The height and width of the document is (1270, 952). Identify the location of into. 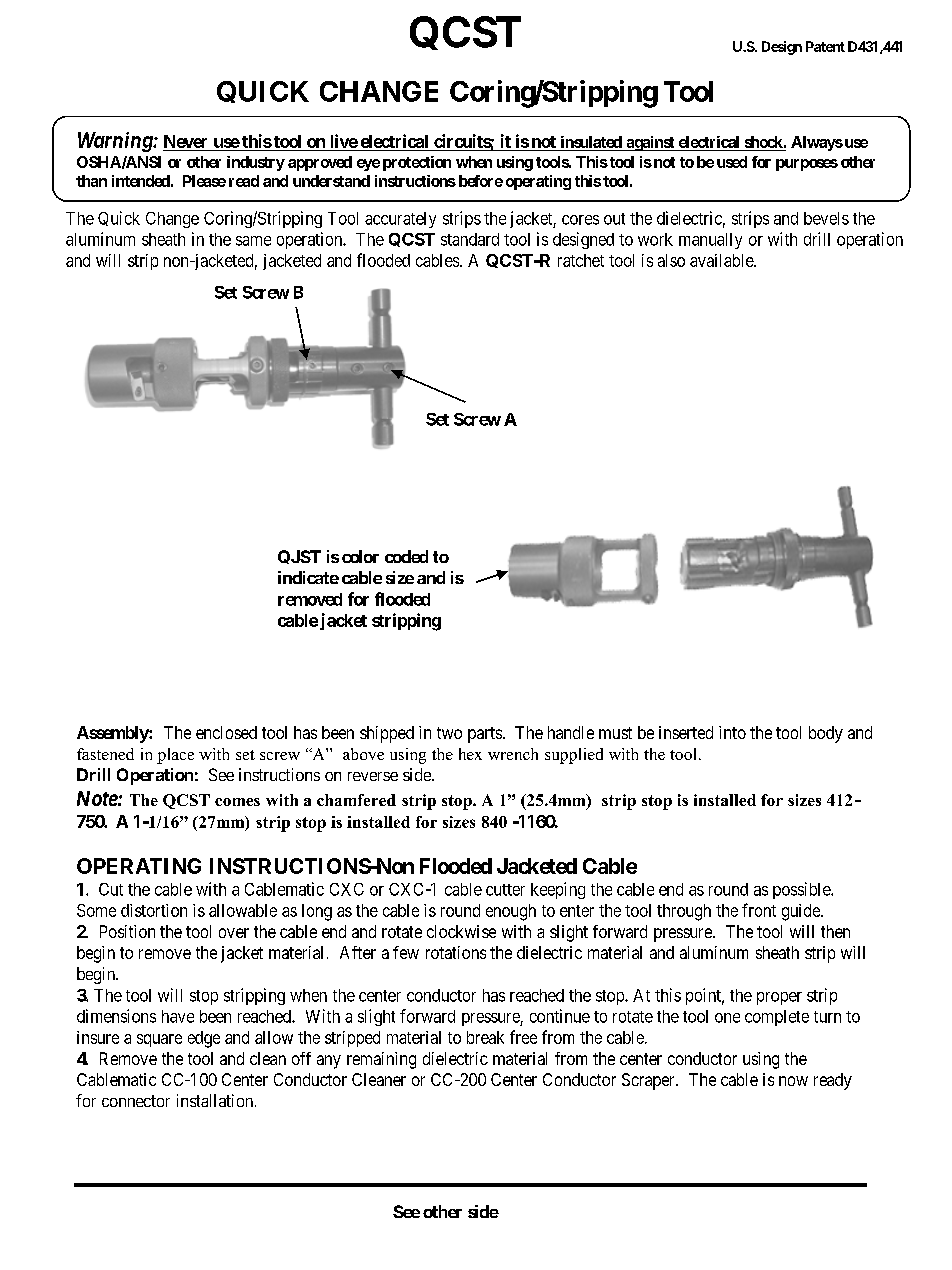
(732, 732).
